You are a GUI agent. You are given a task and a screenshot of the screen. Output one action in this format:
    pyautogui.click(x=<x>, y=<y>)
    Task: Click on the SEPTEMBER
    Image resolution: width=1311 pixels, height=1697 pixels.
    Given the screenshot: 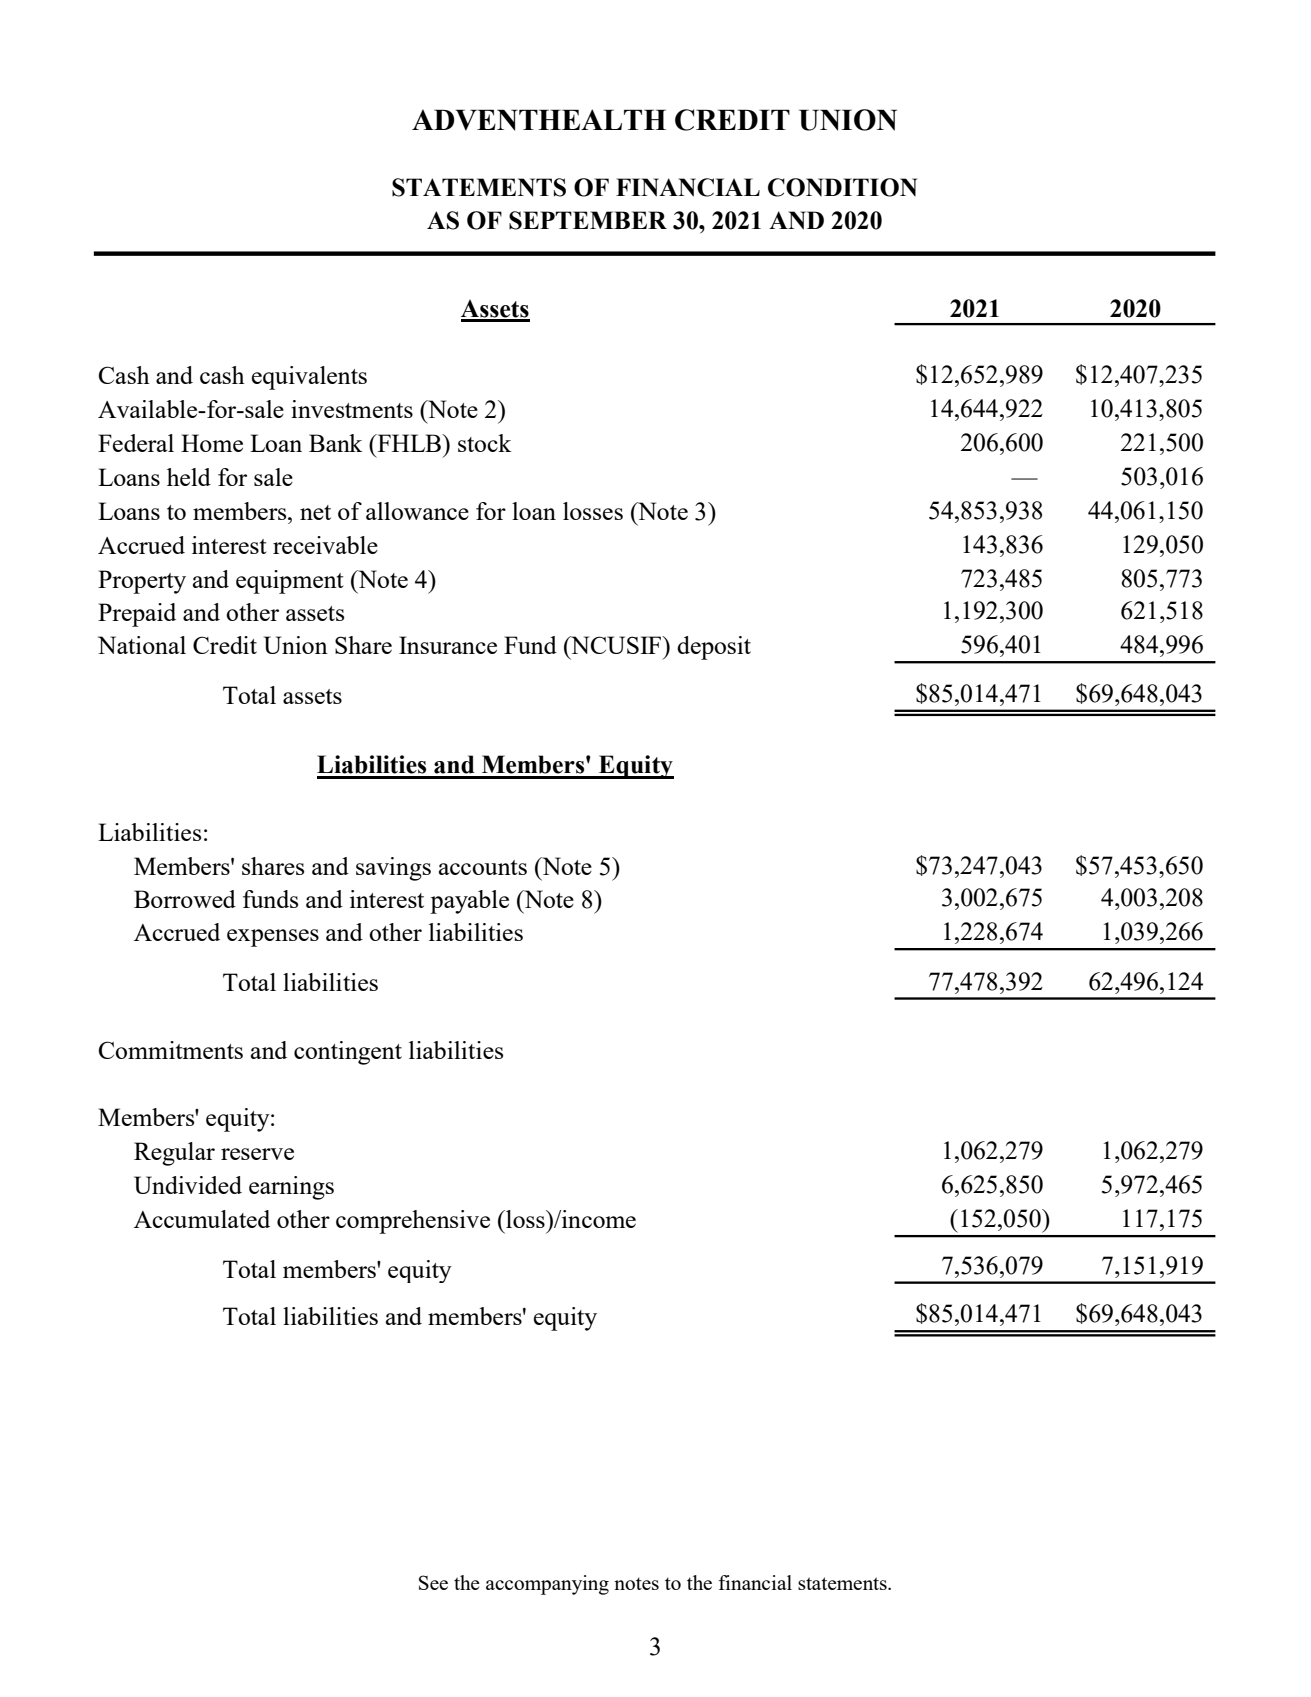 What is the action you would take?
    pyautogui.click(x=588, y=220)
